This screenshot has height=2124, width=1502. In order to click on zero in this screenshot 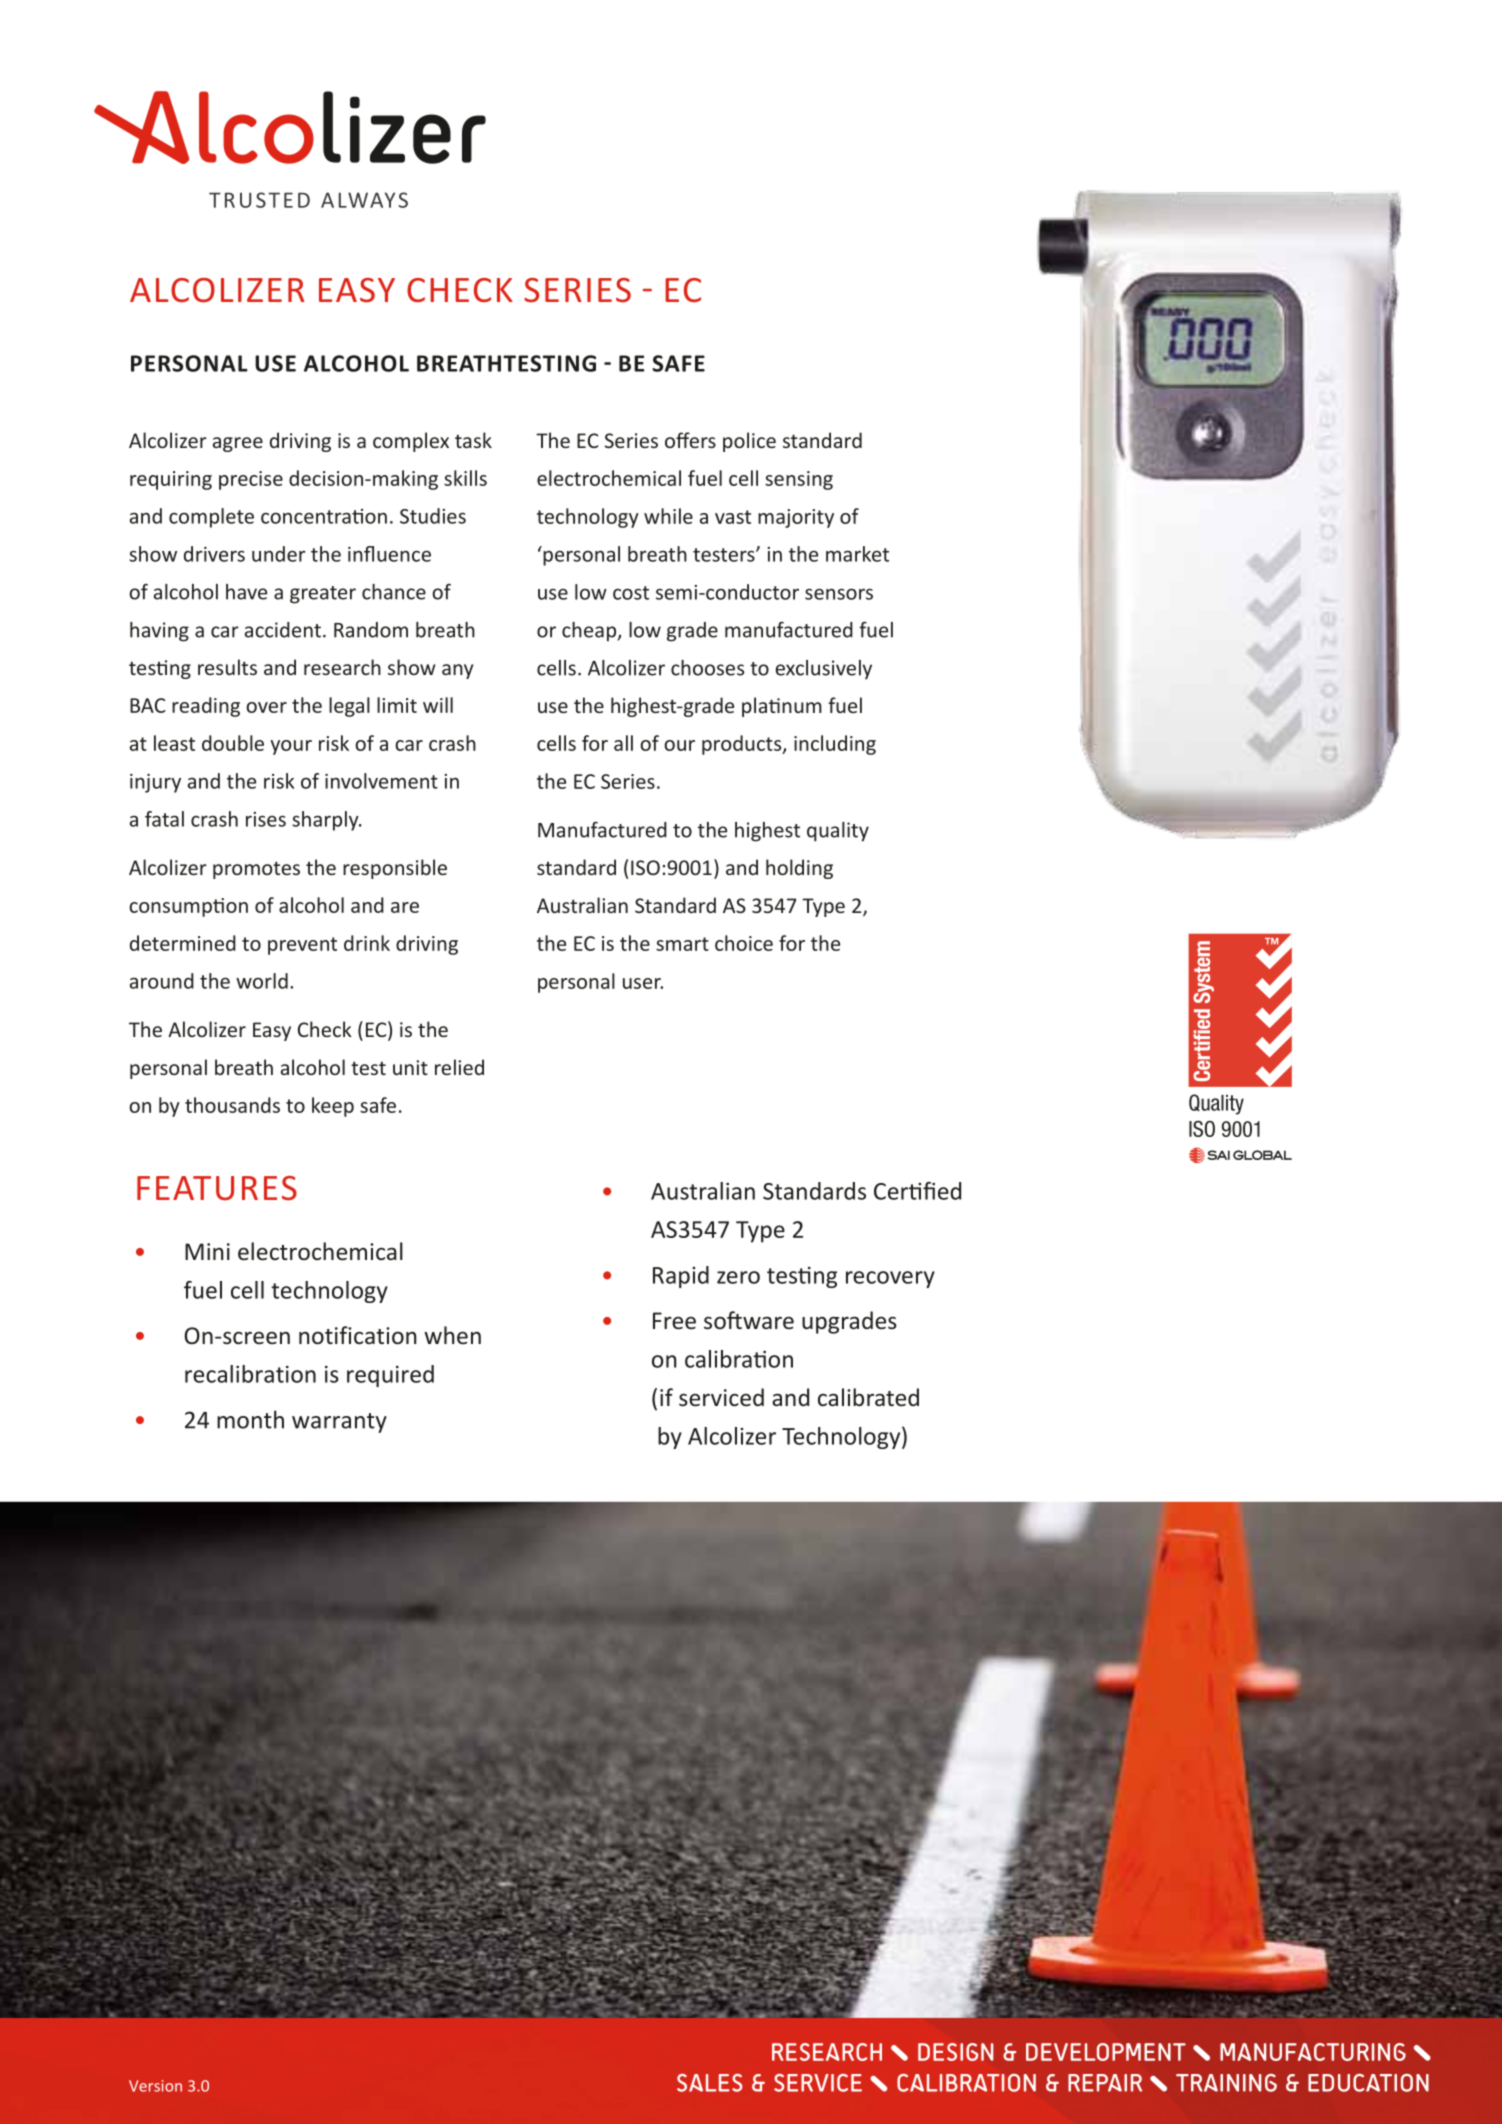, I will do `click(738, 1277)`.
